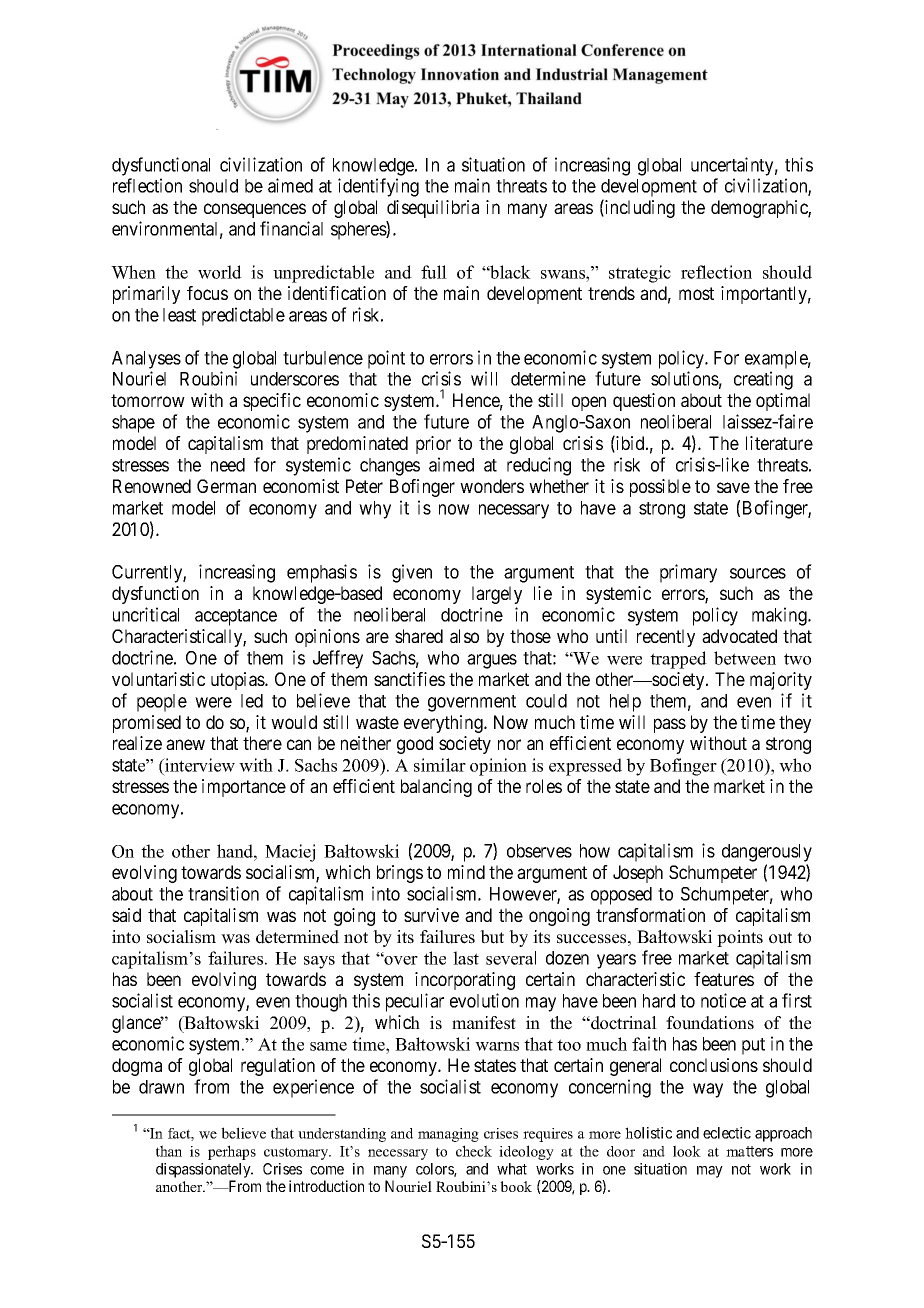 Image resolution: width=924 pixels, height=1308 pixels. Describe the element at coordinates (767, 853) in the screenshot. I see `dangerously` at that location.
